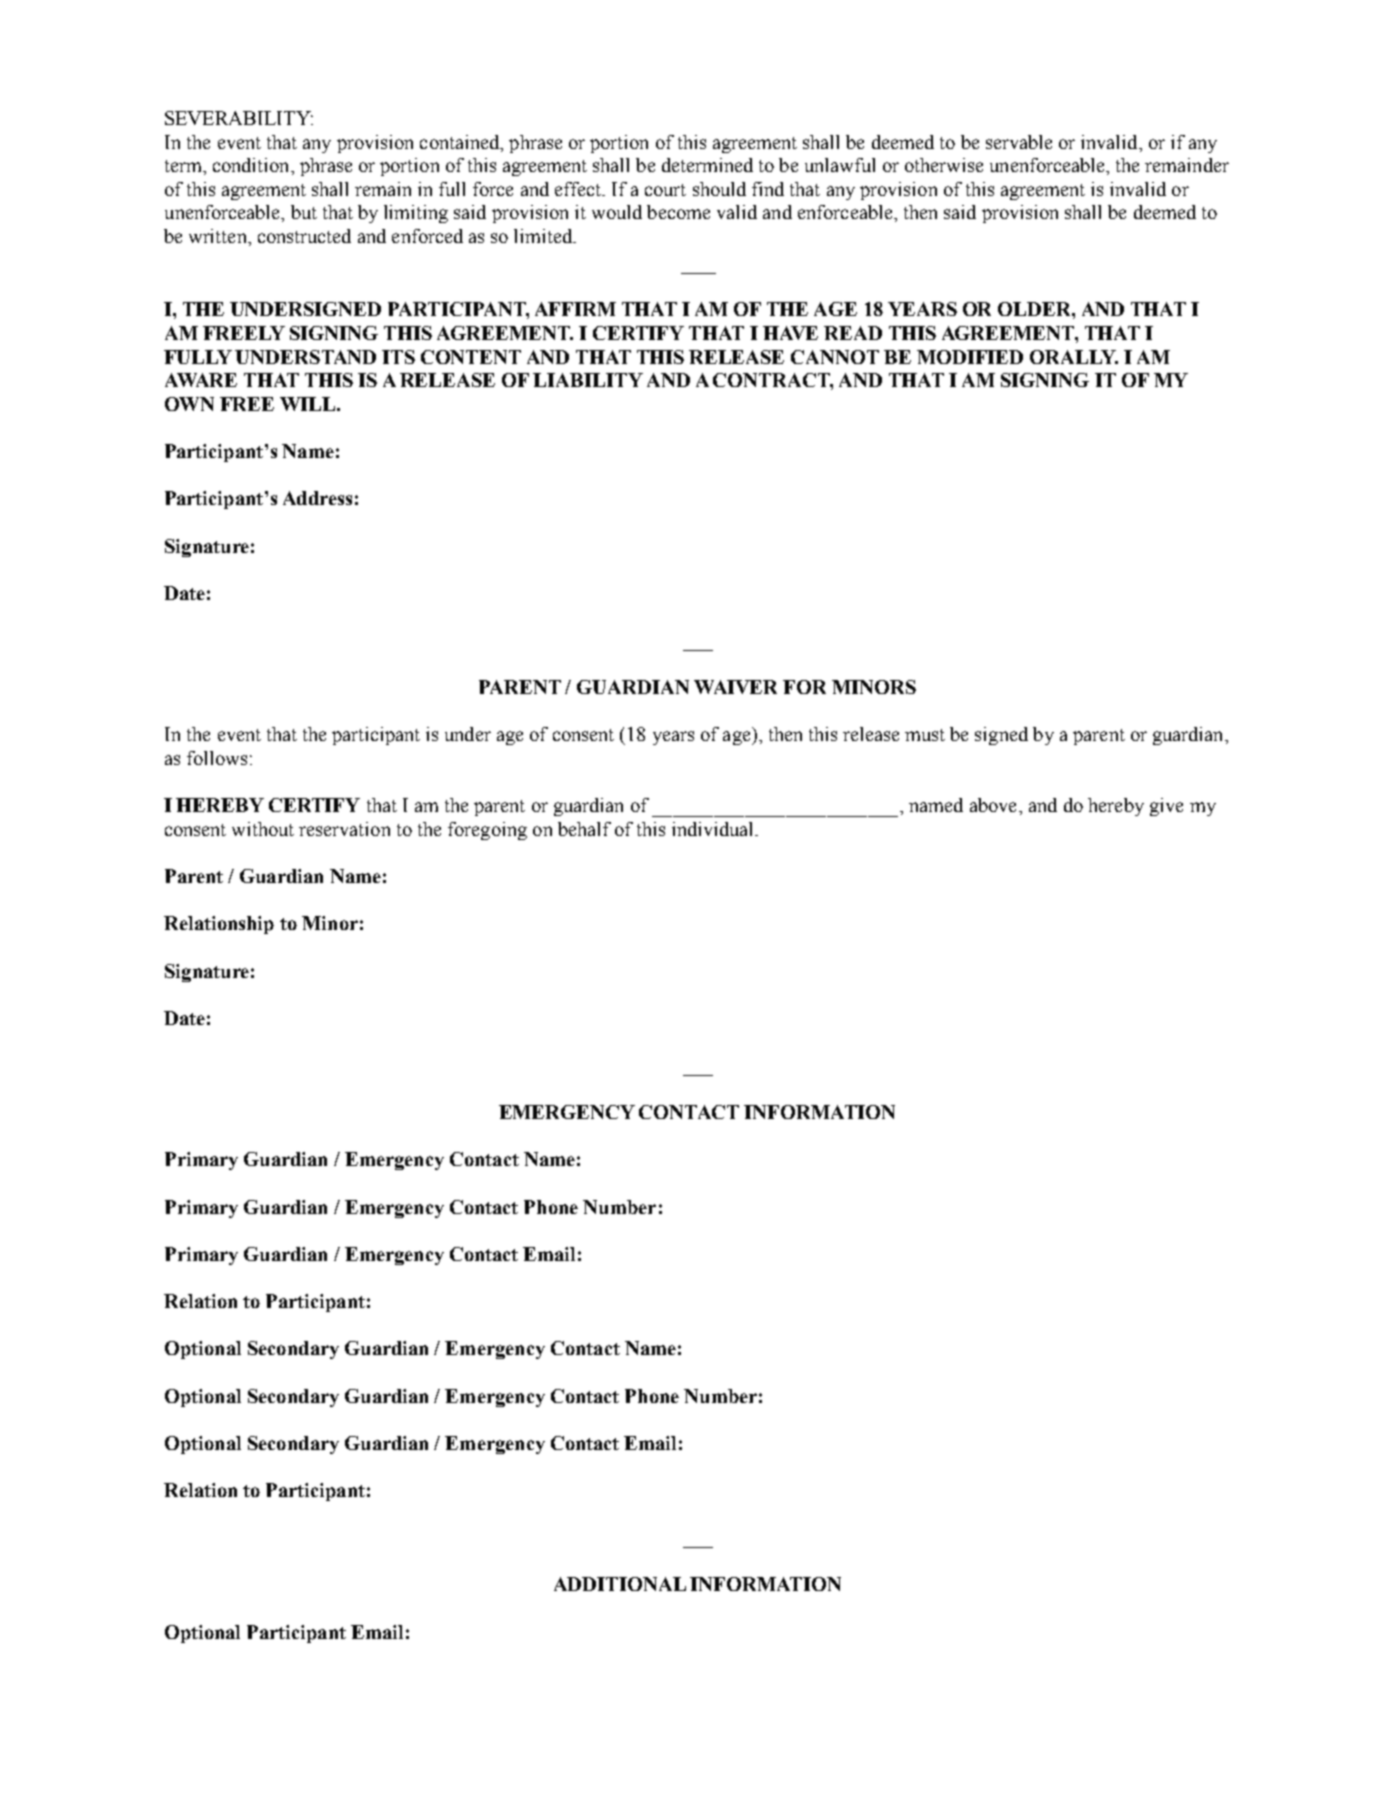  What do you see at coordinates (252, 165) in the page?
I see `condition` at bounding box center [252, 165].
